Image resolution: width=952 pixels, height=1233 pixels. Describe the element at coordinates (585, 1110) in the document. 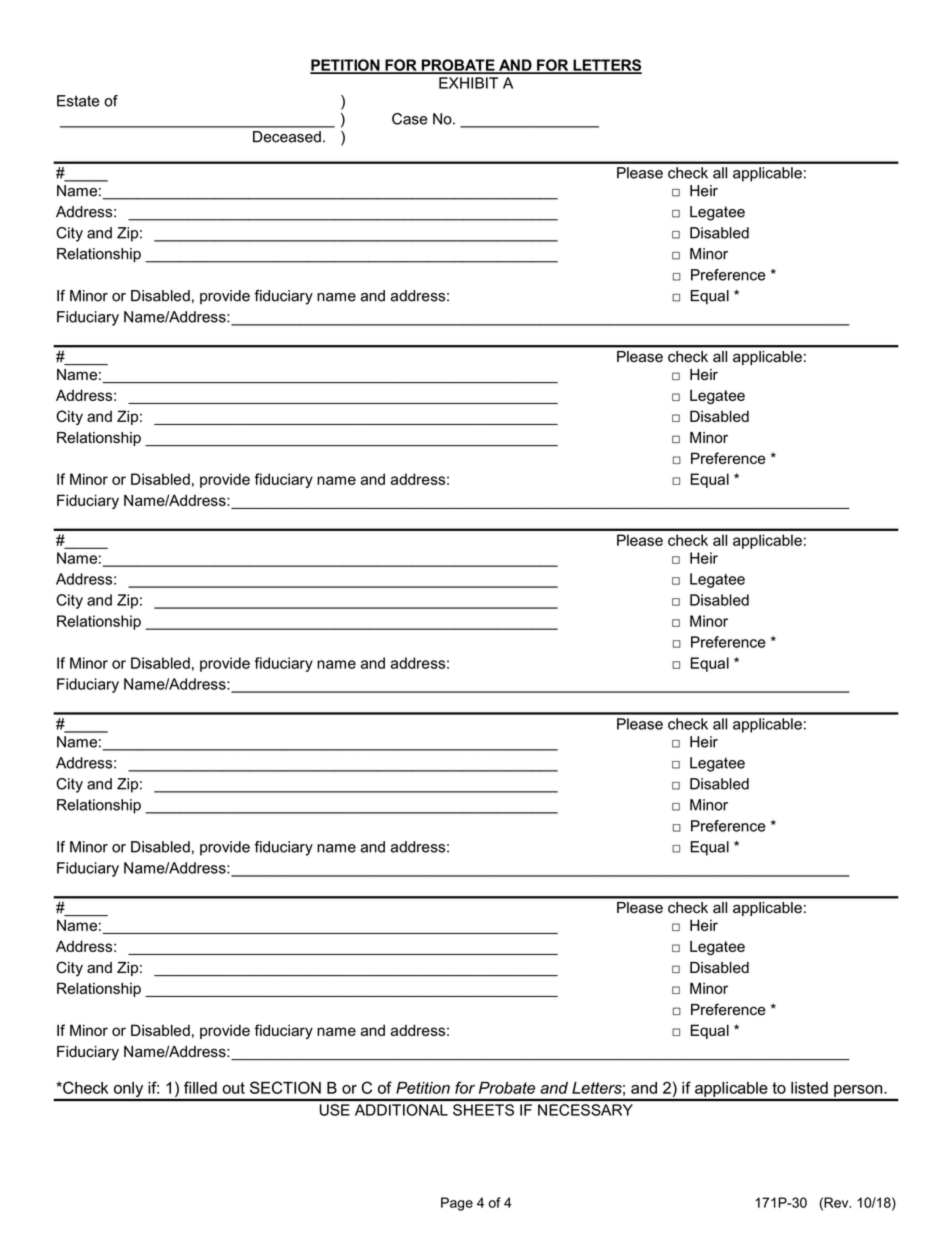

I see `NECESSARY` at that location.
